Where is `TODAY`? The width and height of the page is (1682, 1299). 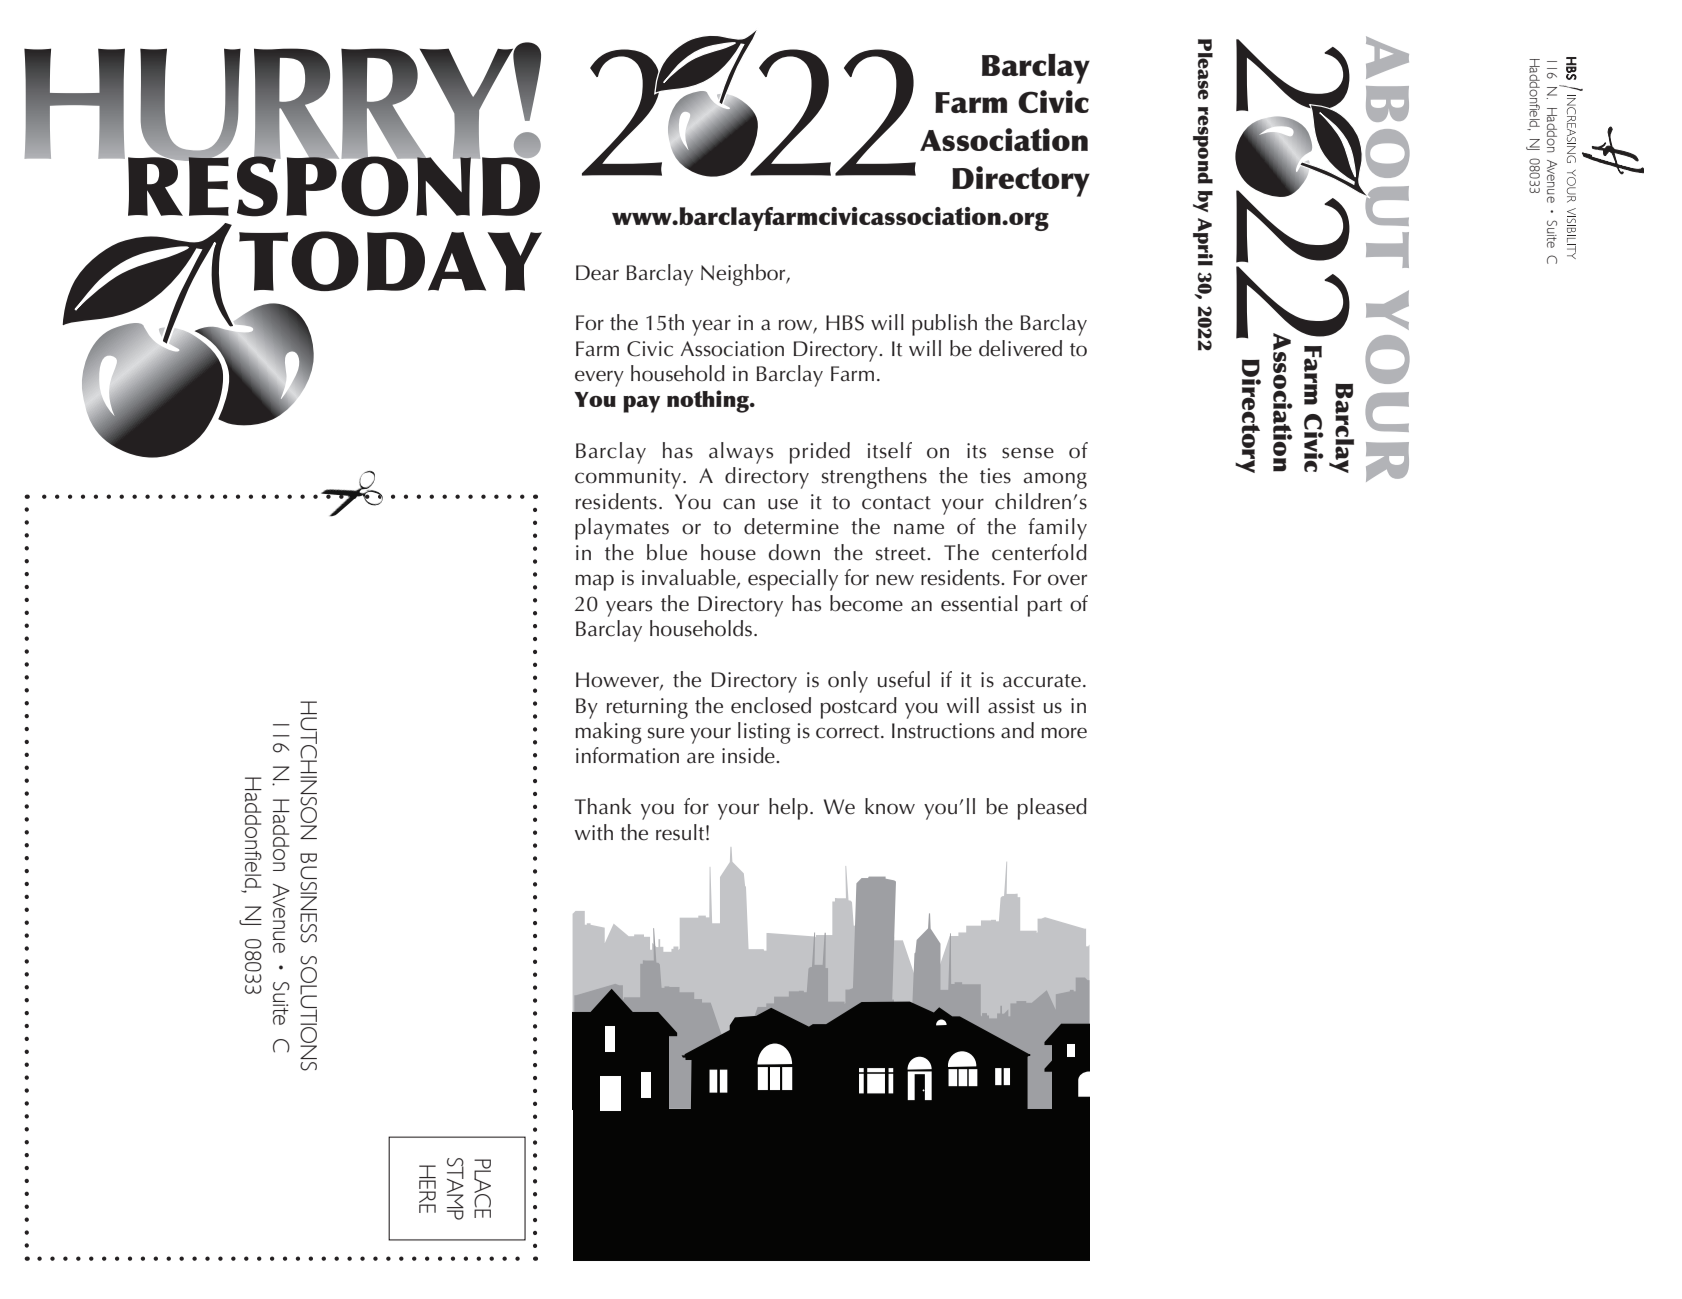
TODAY is located at coordinates (390, 261).
